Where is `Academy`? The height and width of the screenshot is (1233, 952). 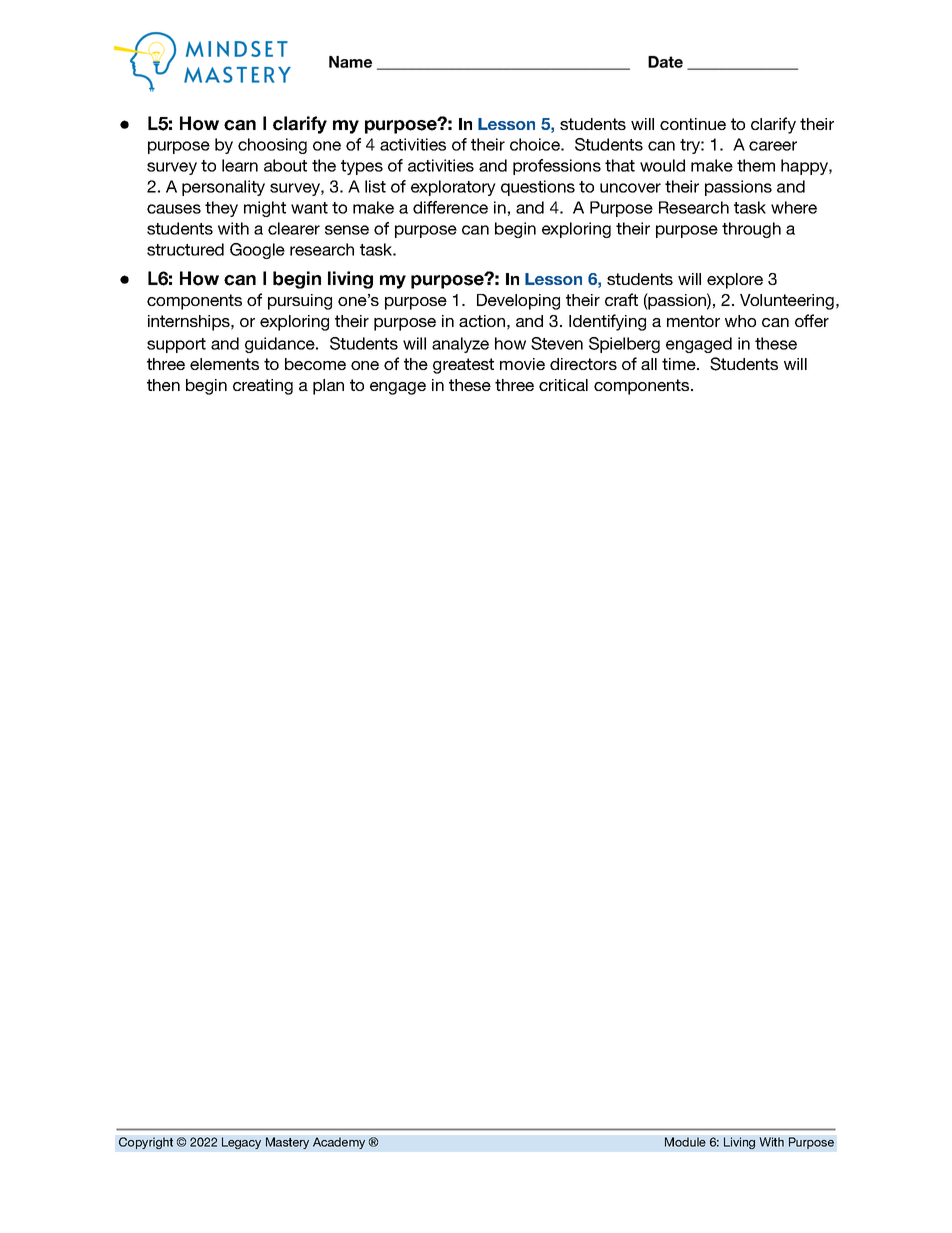
Academy is located at coordinates (339, 1143).
